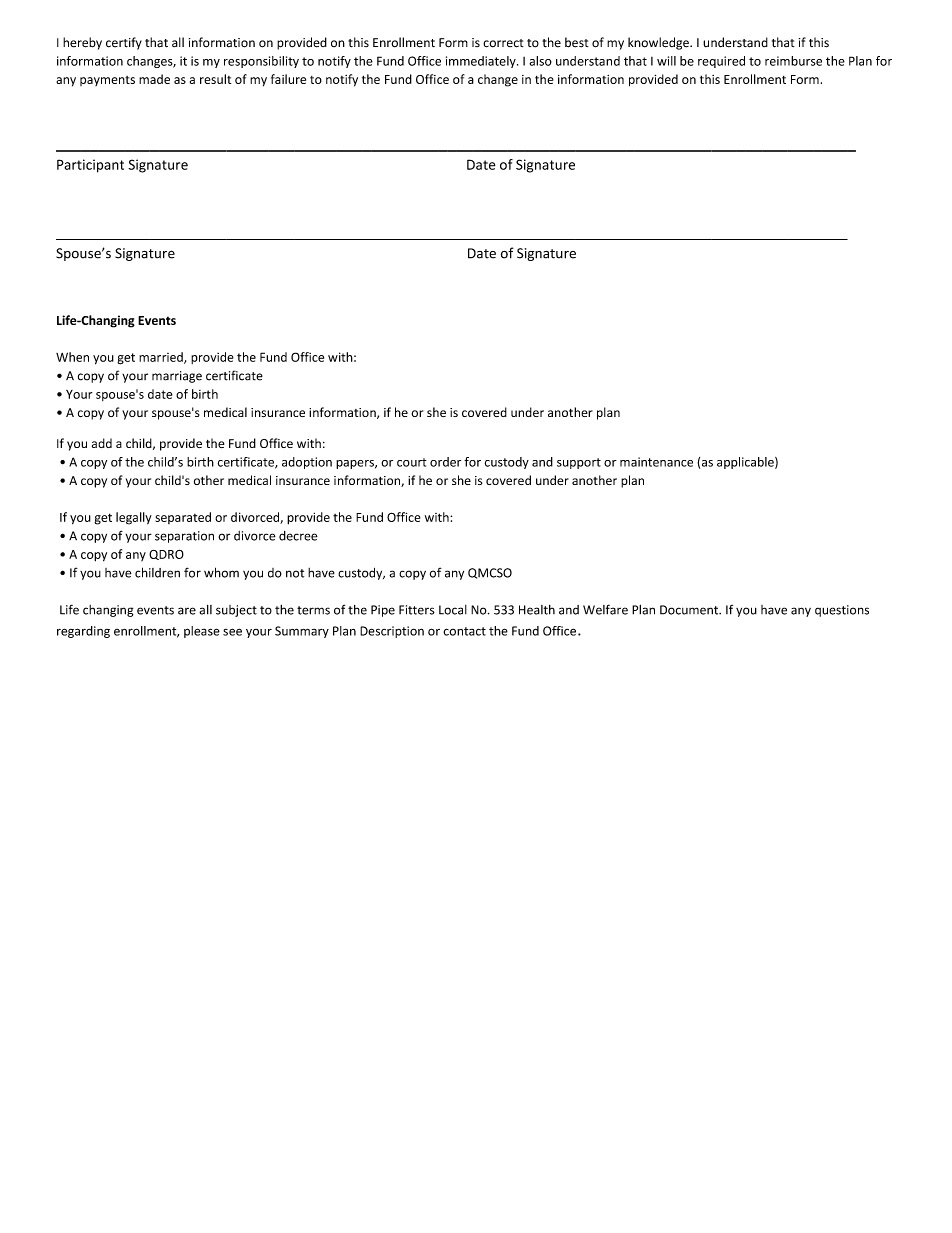  Describe the element at coordinates (482, 62) in the page. I see `immediately` at that location.
